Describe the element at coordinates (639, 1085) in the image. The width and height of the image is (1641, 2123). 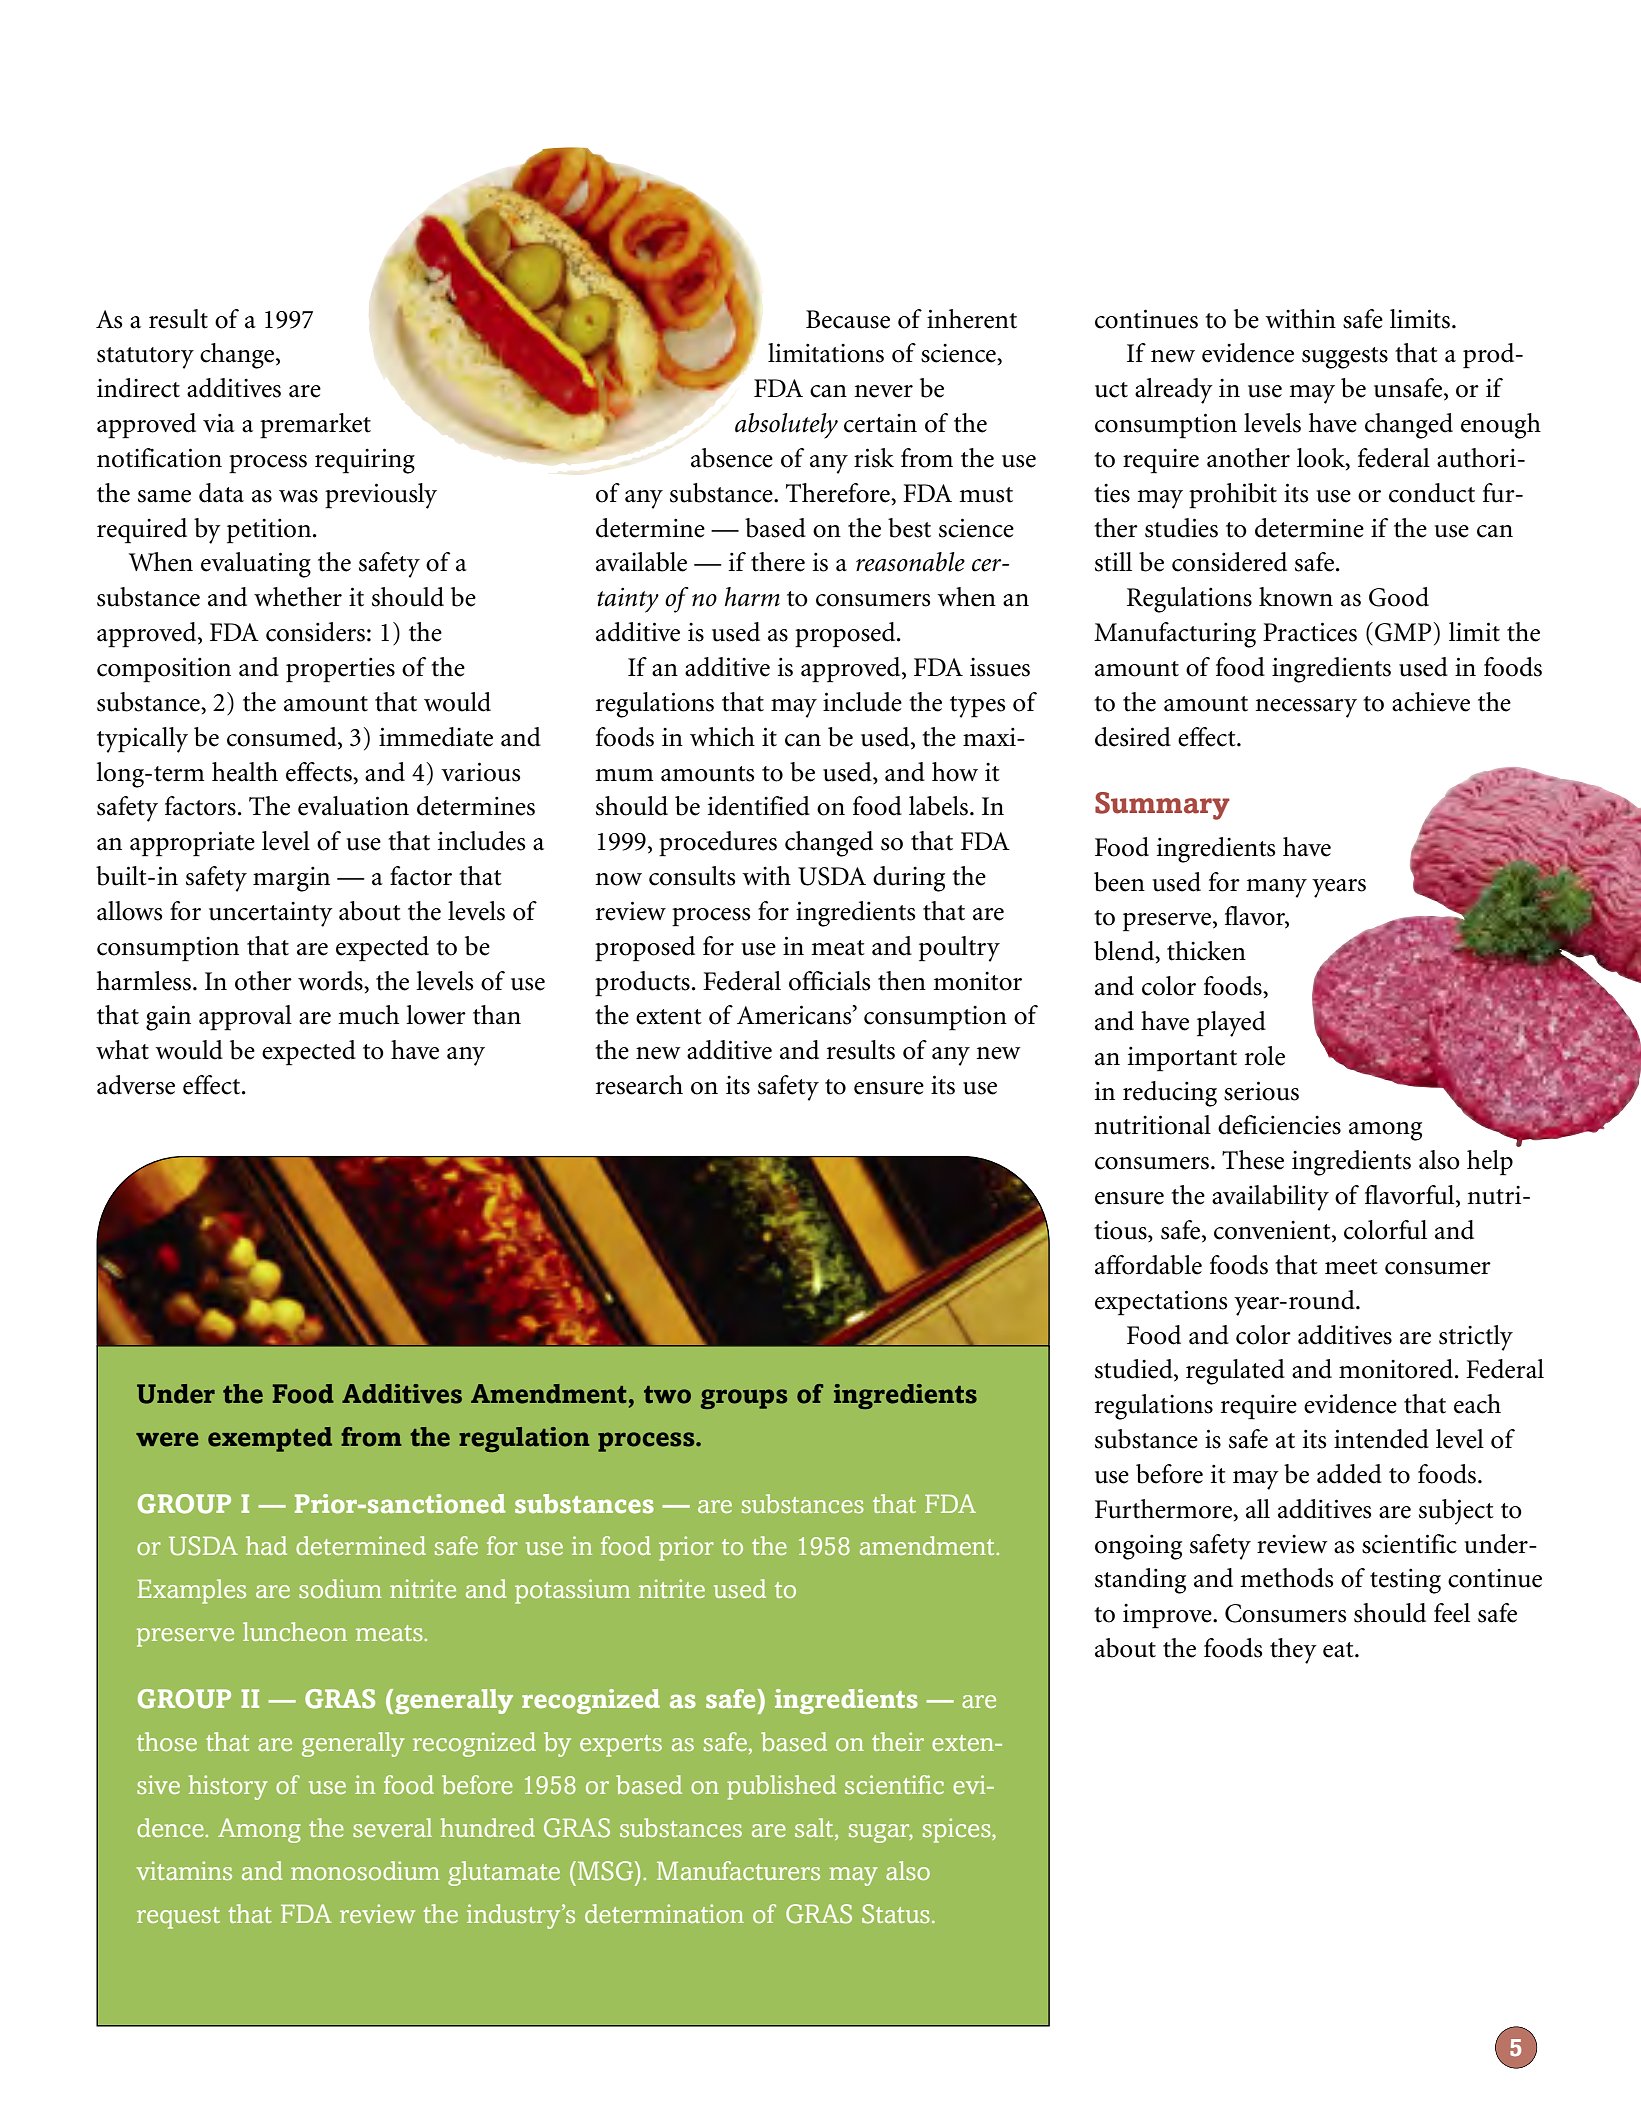
I see `research` at that location.
